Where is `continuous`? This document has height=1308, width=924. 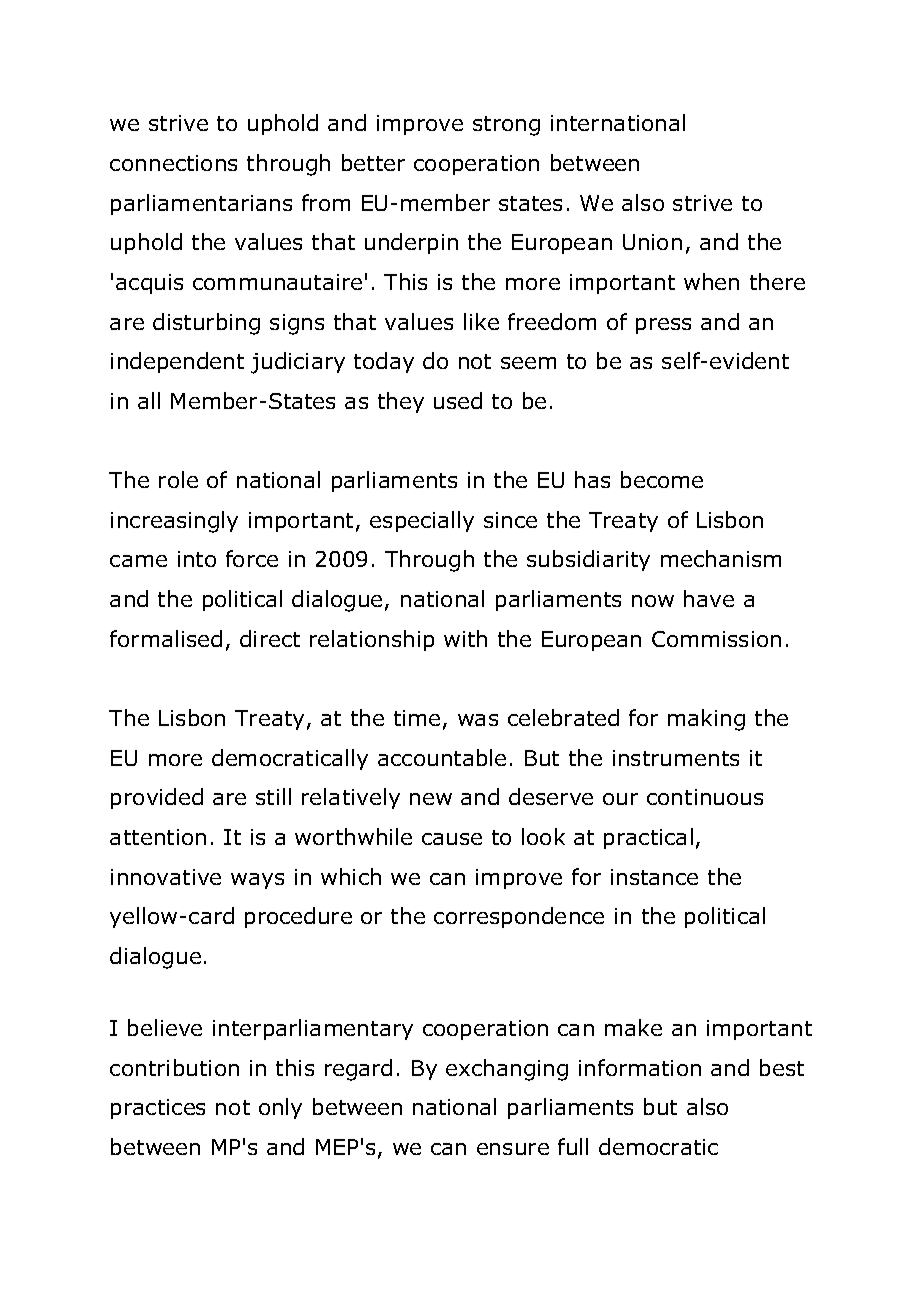 continuous is located at coordinates (705, 797).
